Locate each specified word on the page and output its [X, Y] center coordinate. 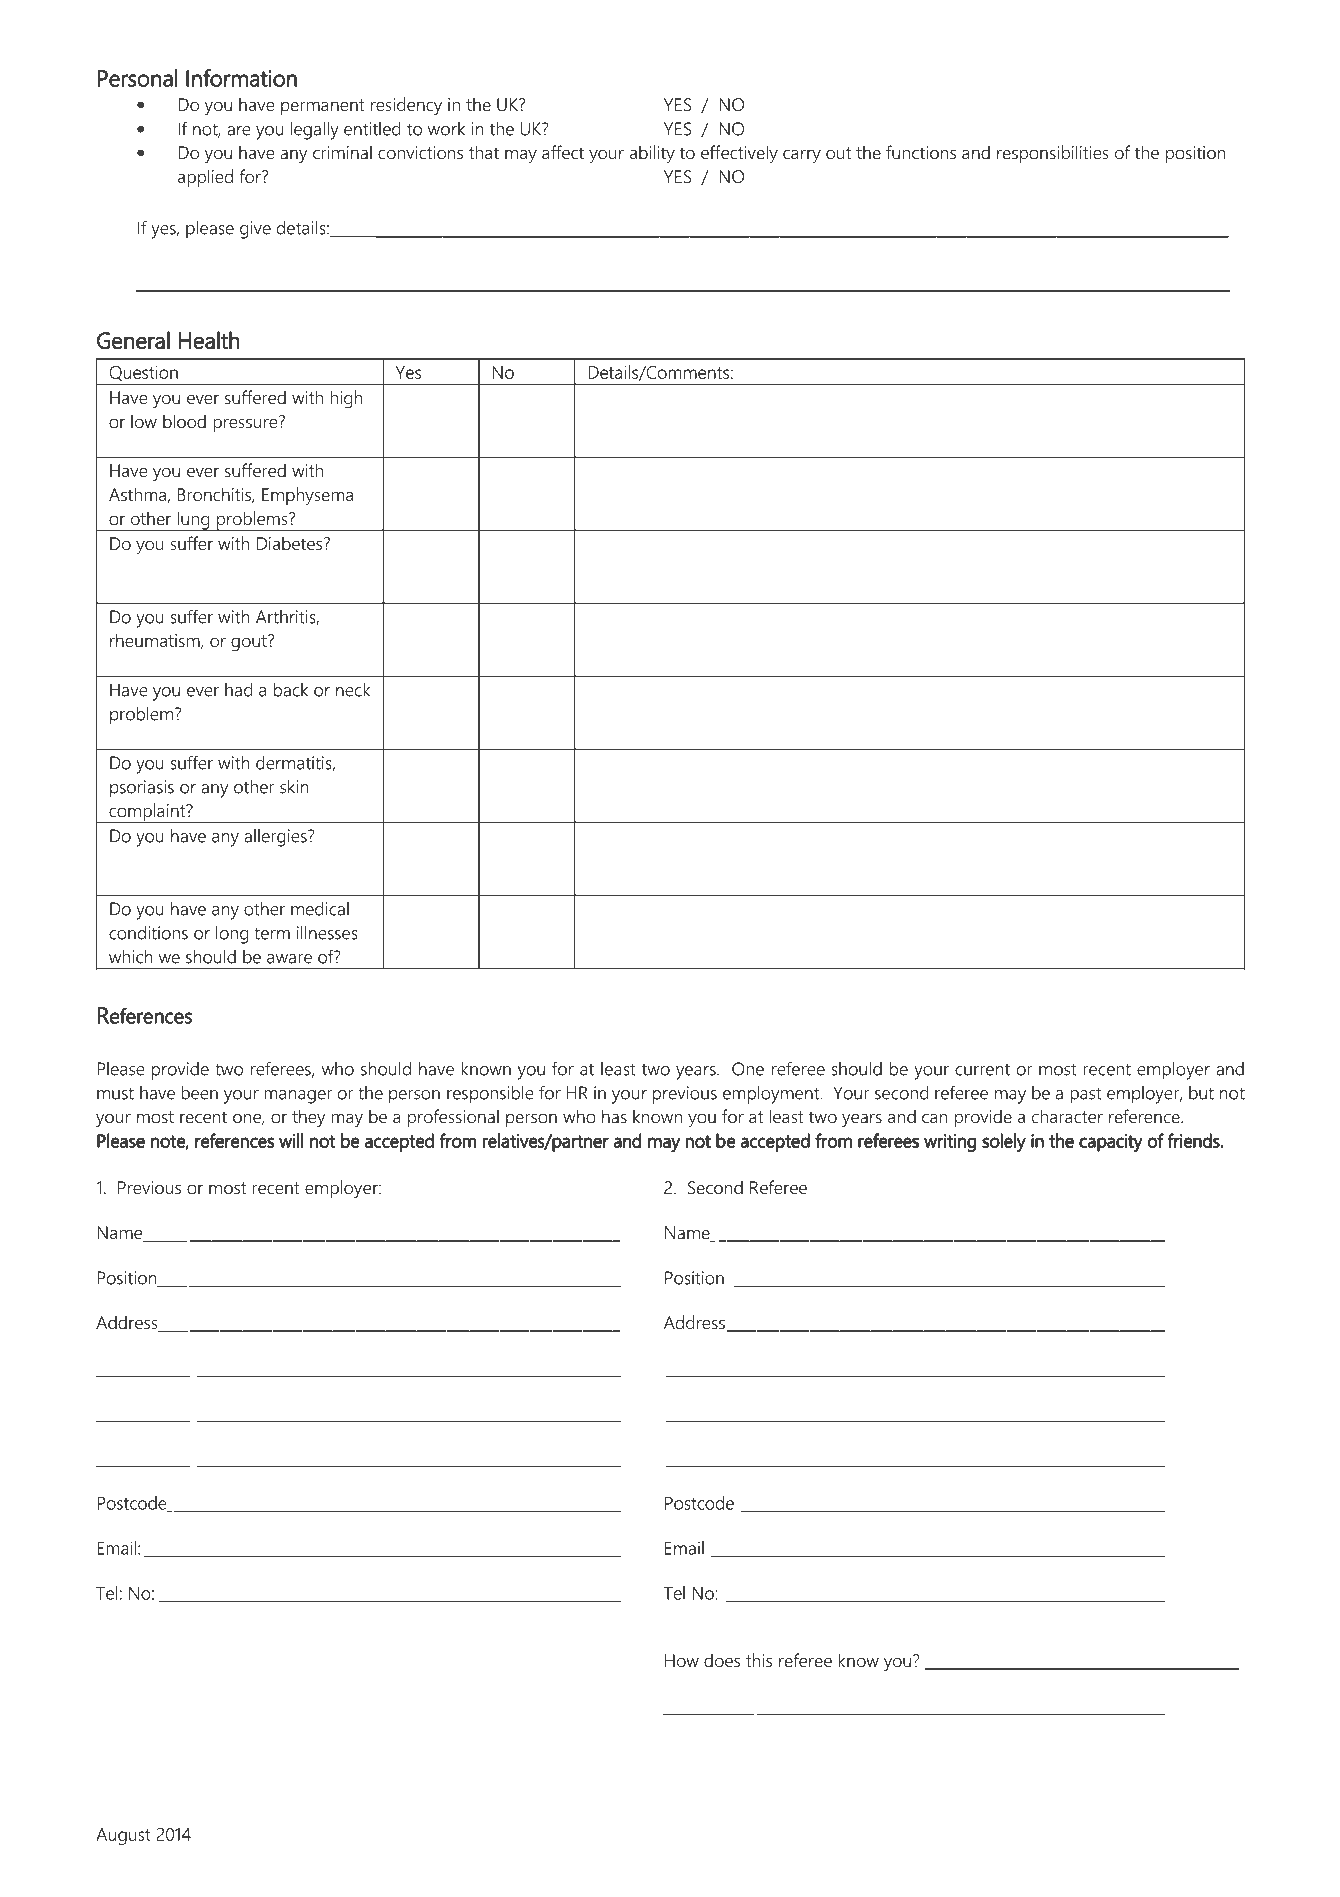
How [682, 1660]
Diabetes [289, 543]
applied [205, 178]
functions [921, 152]
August [123, 1836]
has [614, 1116]
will [291, 1140]
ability [652, 154]
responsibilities [1053, 154]
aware [289, 959]
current [982, 1070]
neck [353, 690]
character [1067, 1116]
